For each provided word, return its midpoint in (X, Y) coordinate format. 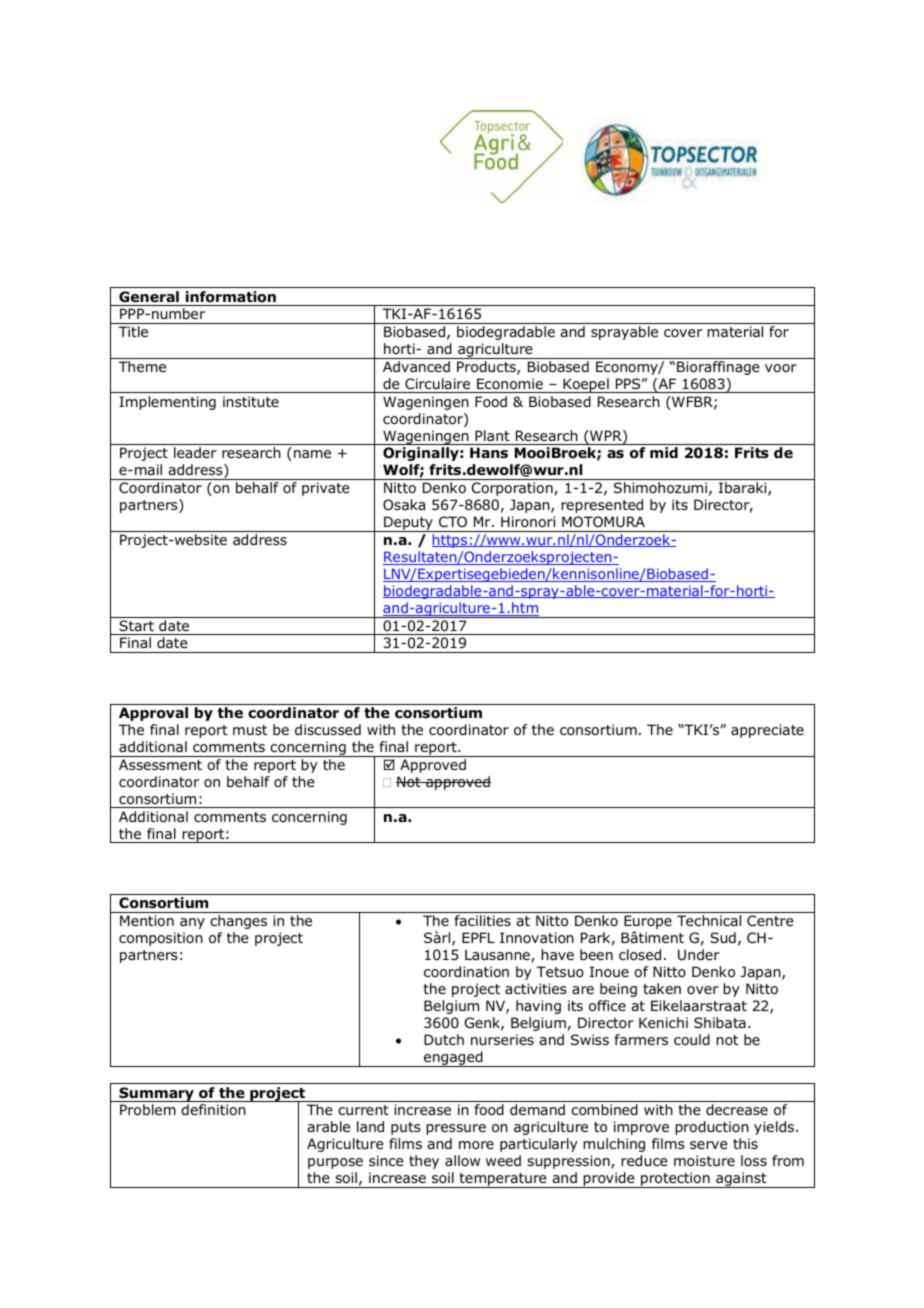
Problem (148, 1110)
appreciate (767, 731)
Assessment (160, 764)
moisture (704, 1160)
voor (781, 368)
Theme (142, 366)
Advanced (416, 366)
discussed (328, 729)
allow (462, 1160)
